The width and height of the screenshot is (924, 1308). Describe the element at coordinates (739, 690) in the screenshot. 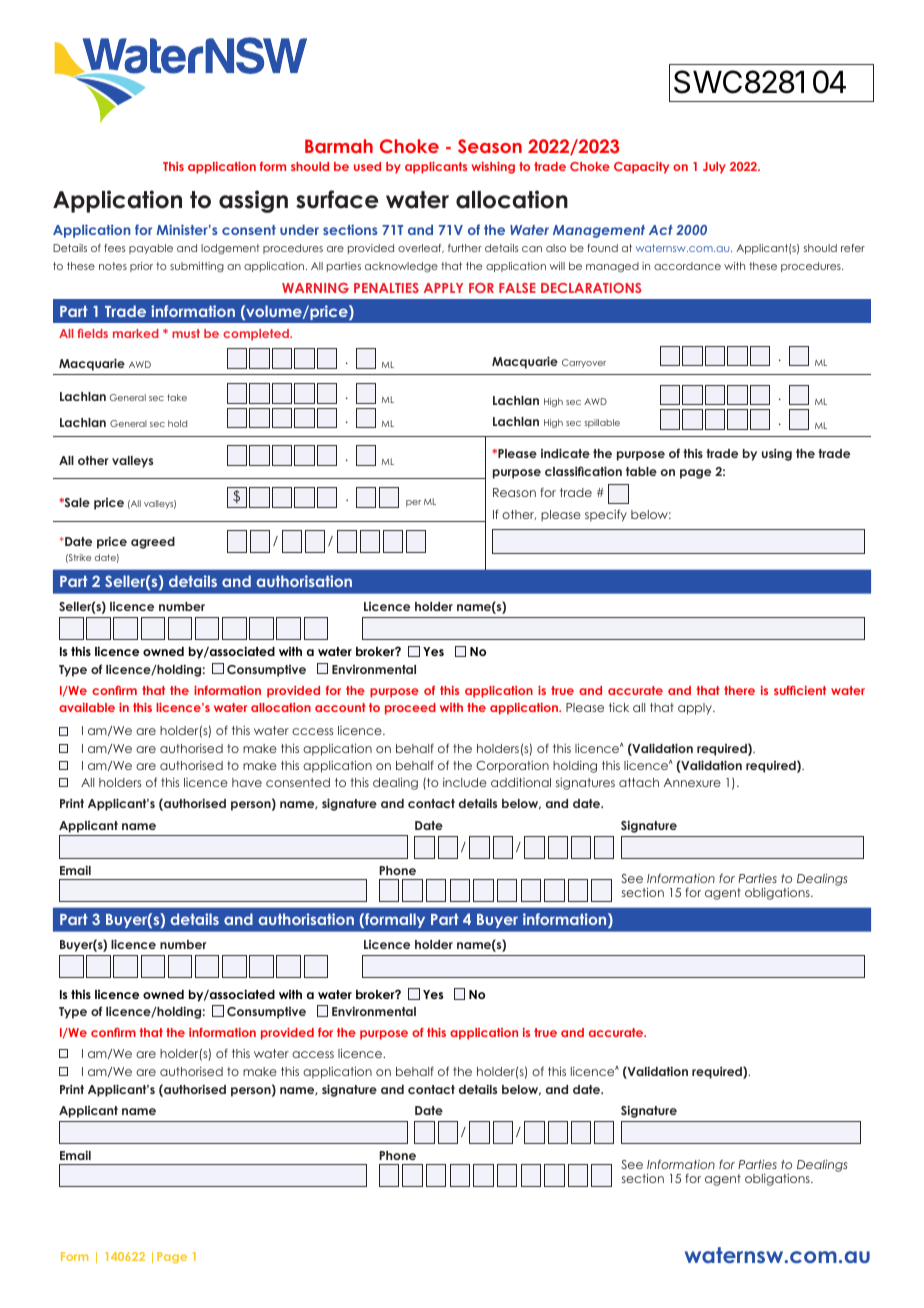

I see `there` at that location.
